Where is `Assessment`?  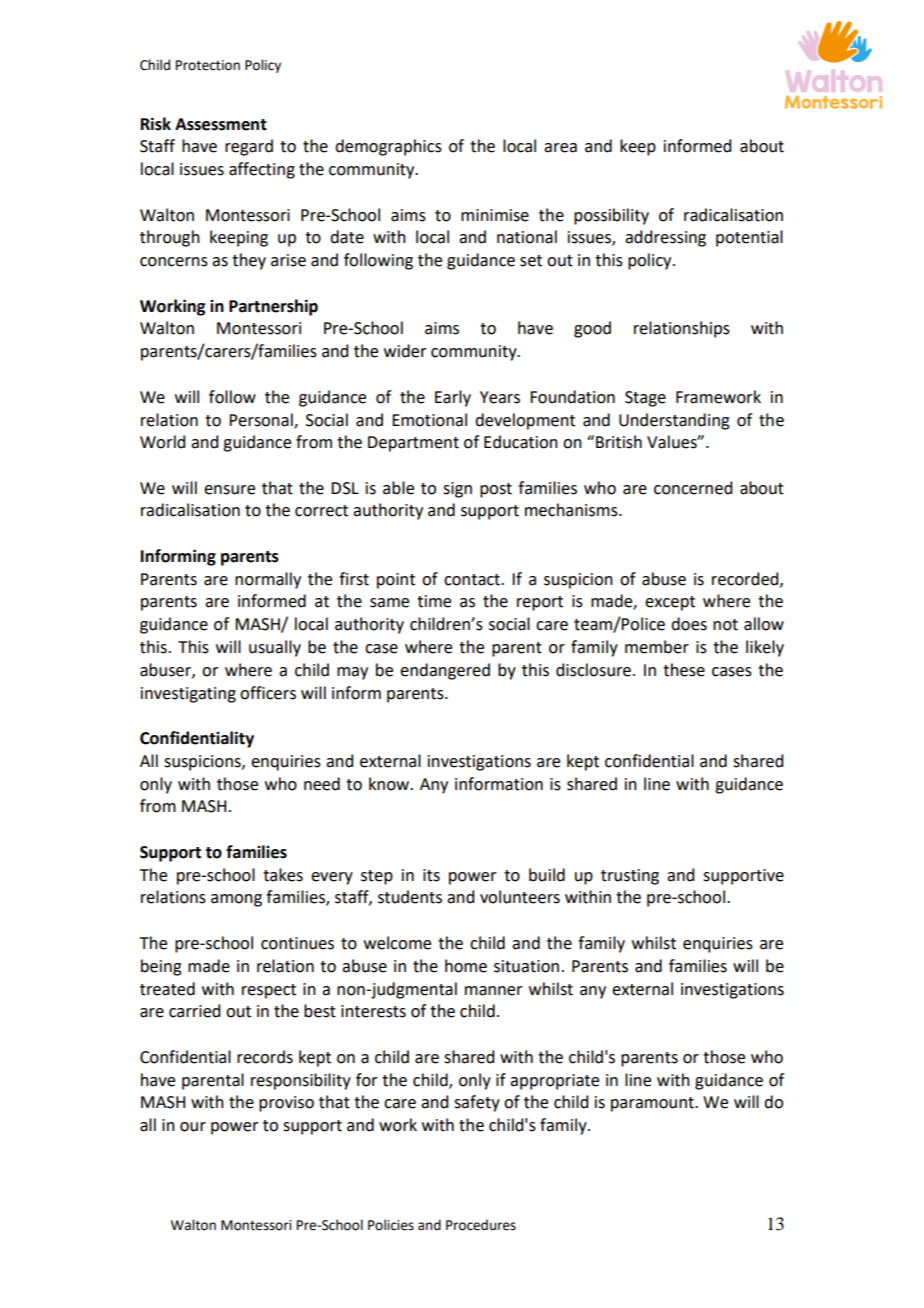
Assessment is located at coordinates (221, 124).
